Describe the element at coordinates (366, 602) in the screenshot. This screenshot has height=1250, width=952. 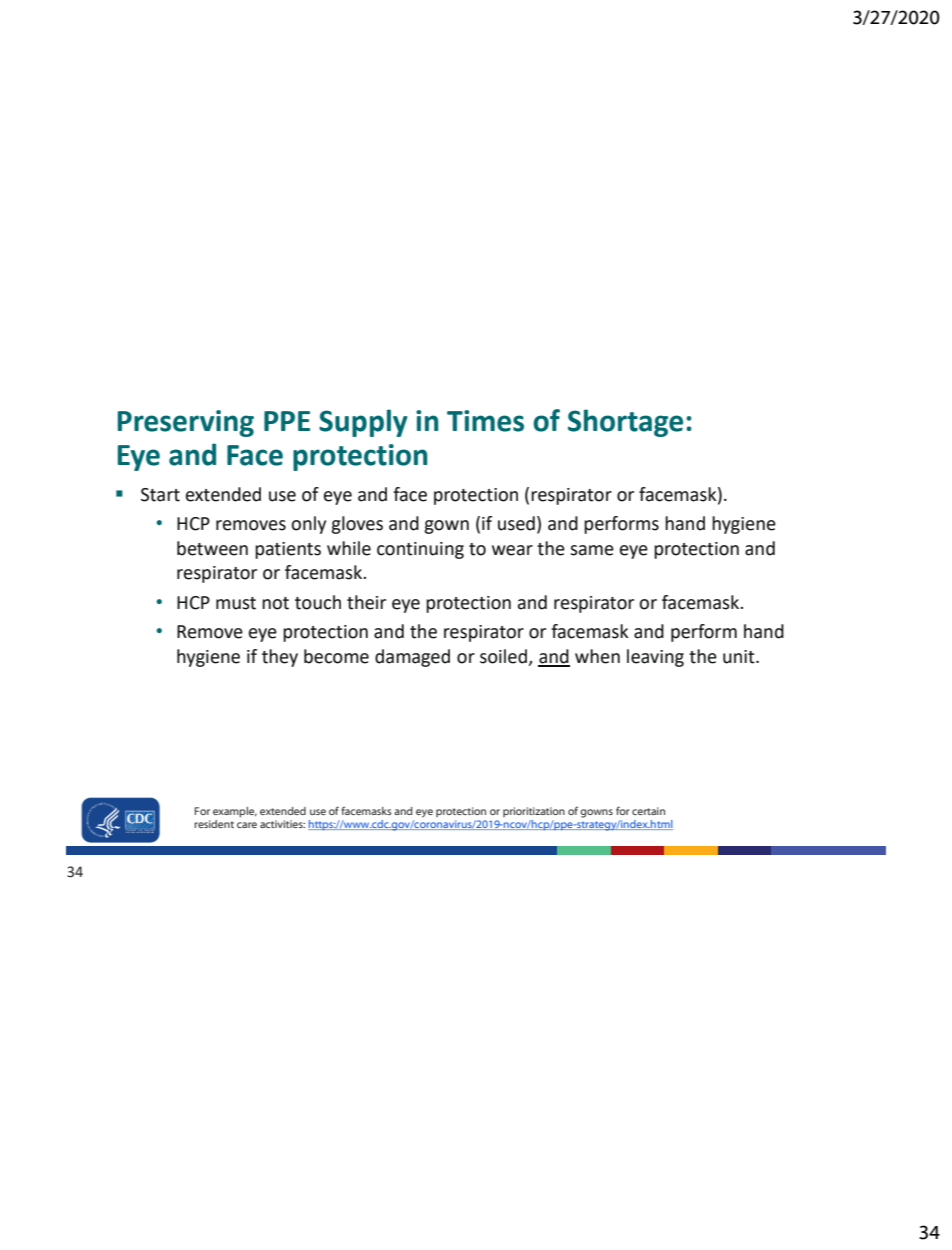
I see `their` at that location.
